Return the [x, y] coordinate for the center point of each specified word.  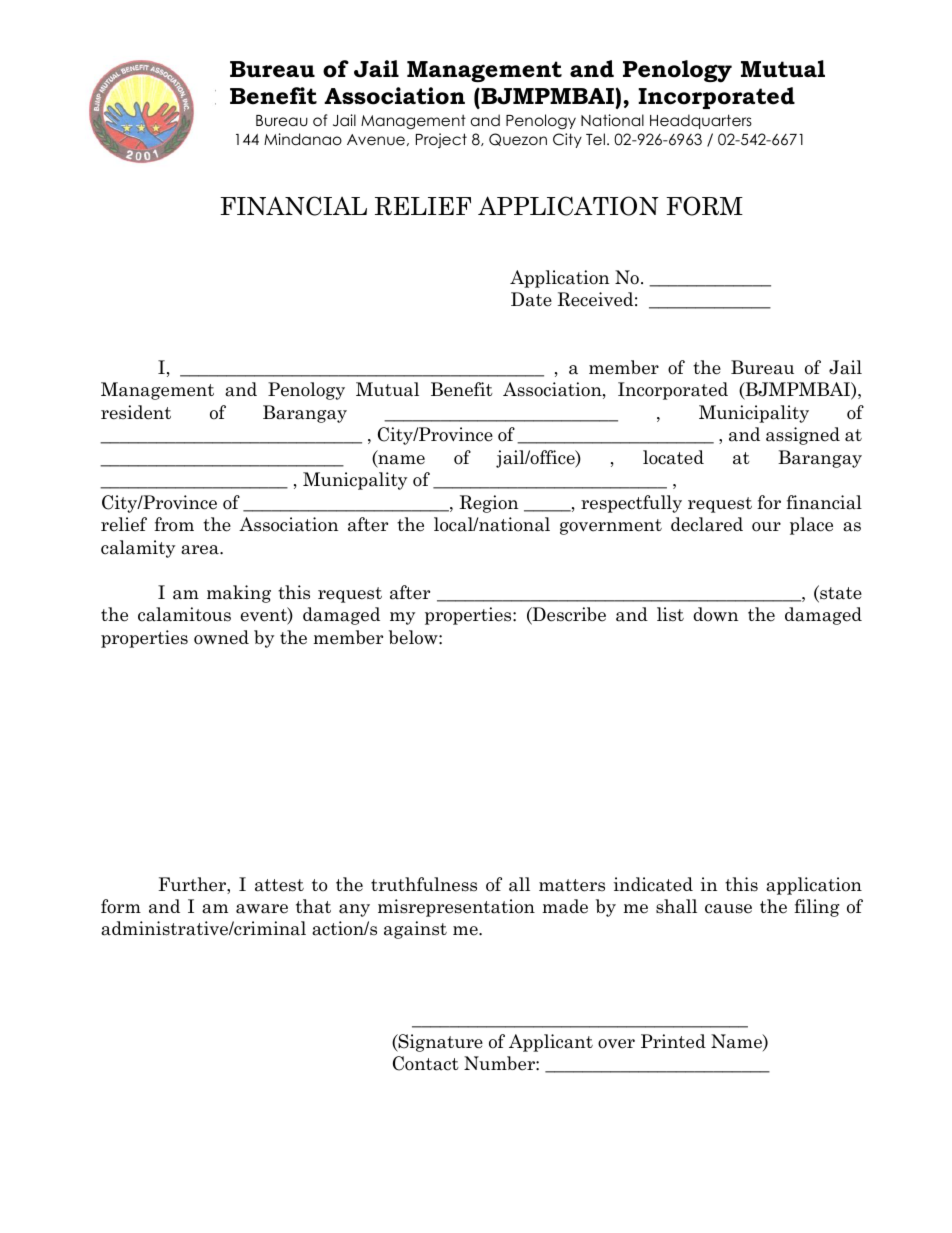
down [715, 614]
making [239, 594]
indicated [653, 884]
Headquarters [701, 121]
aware [262, 909]
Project [441, 140]
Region [488, 504]
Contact [426, 1063]
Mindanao [303, 139]
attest [279, 885]
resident [136, 412]
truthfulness [424, 884]
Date [531, 299]
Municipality [754, 414]
